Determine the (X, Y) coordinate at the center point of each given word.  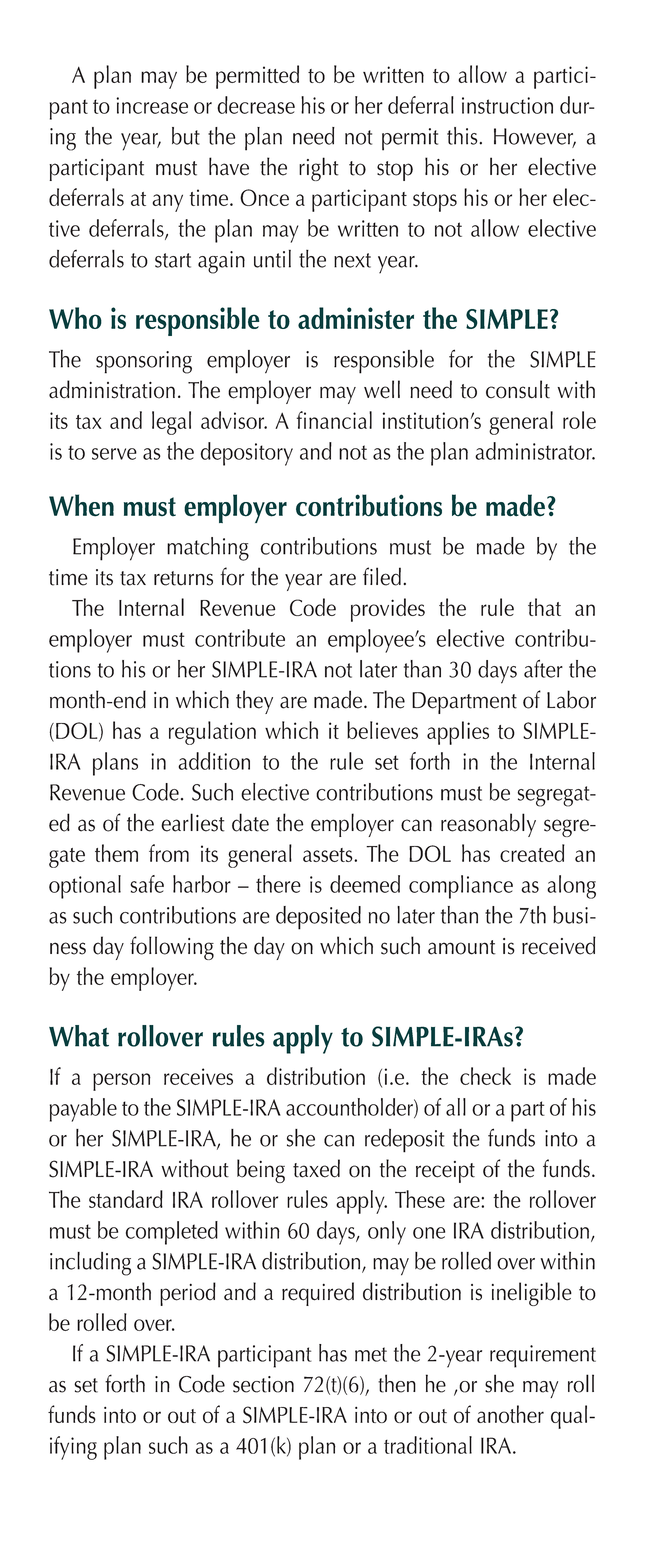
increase (152, 105)
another (510, 1414)
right (319, 169)
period (188, 1294)
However (535, 137)
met (371, 1354)
